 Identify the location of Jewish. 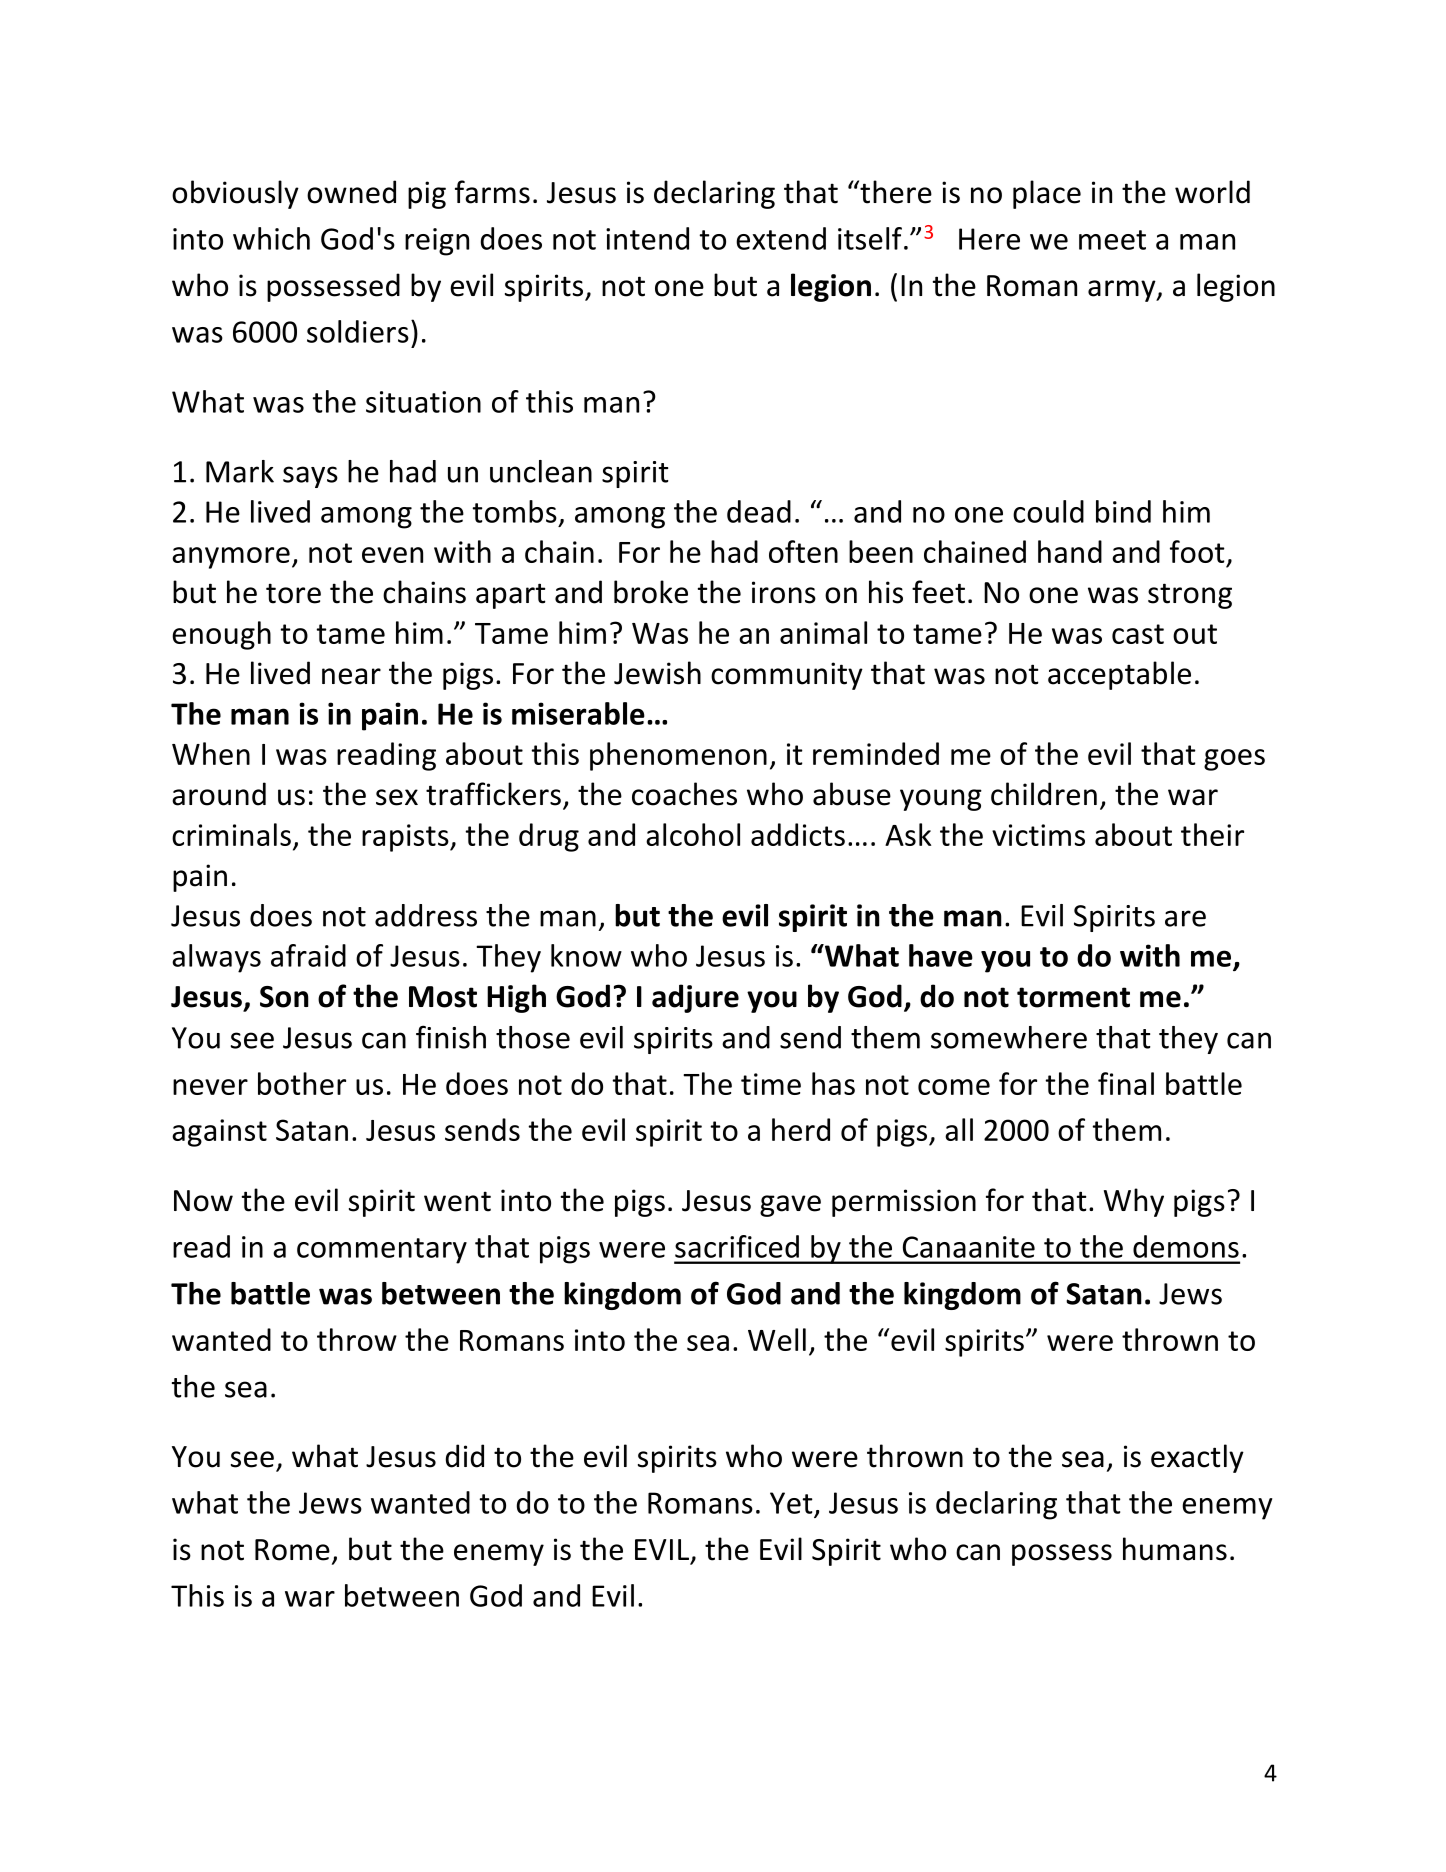
(657, 673).
